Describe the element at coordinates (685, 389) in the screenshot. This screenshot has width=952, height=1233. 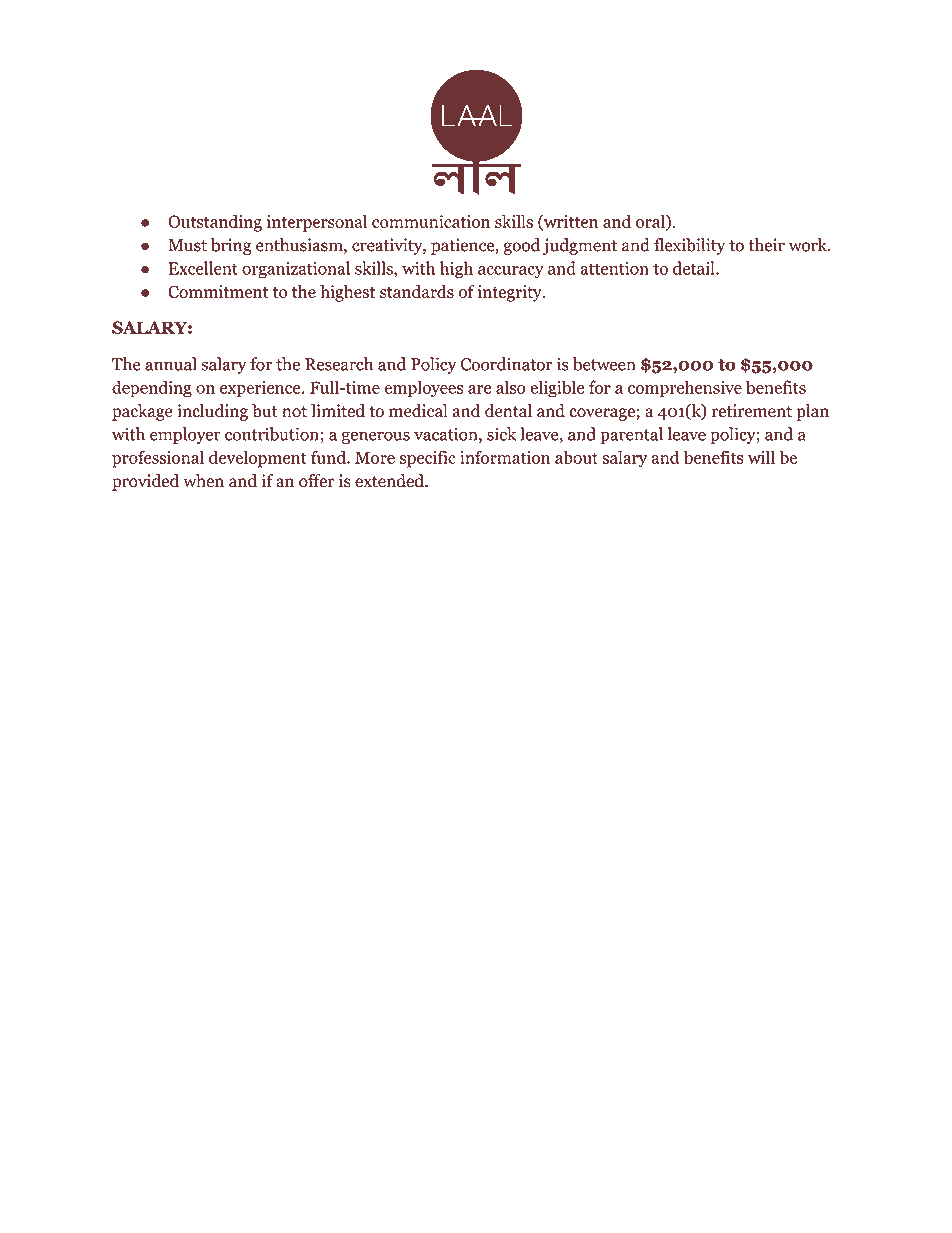
I see `comprehensive` at that location.
